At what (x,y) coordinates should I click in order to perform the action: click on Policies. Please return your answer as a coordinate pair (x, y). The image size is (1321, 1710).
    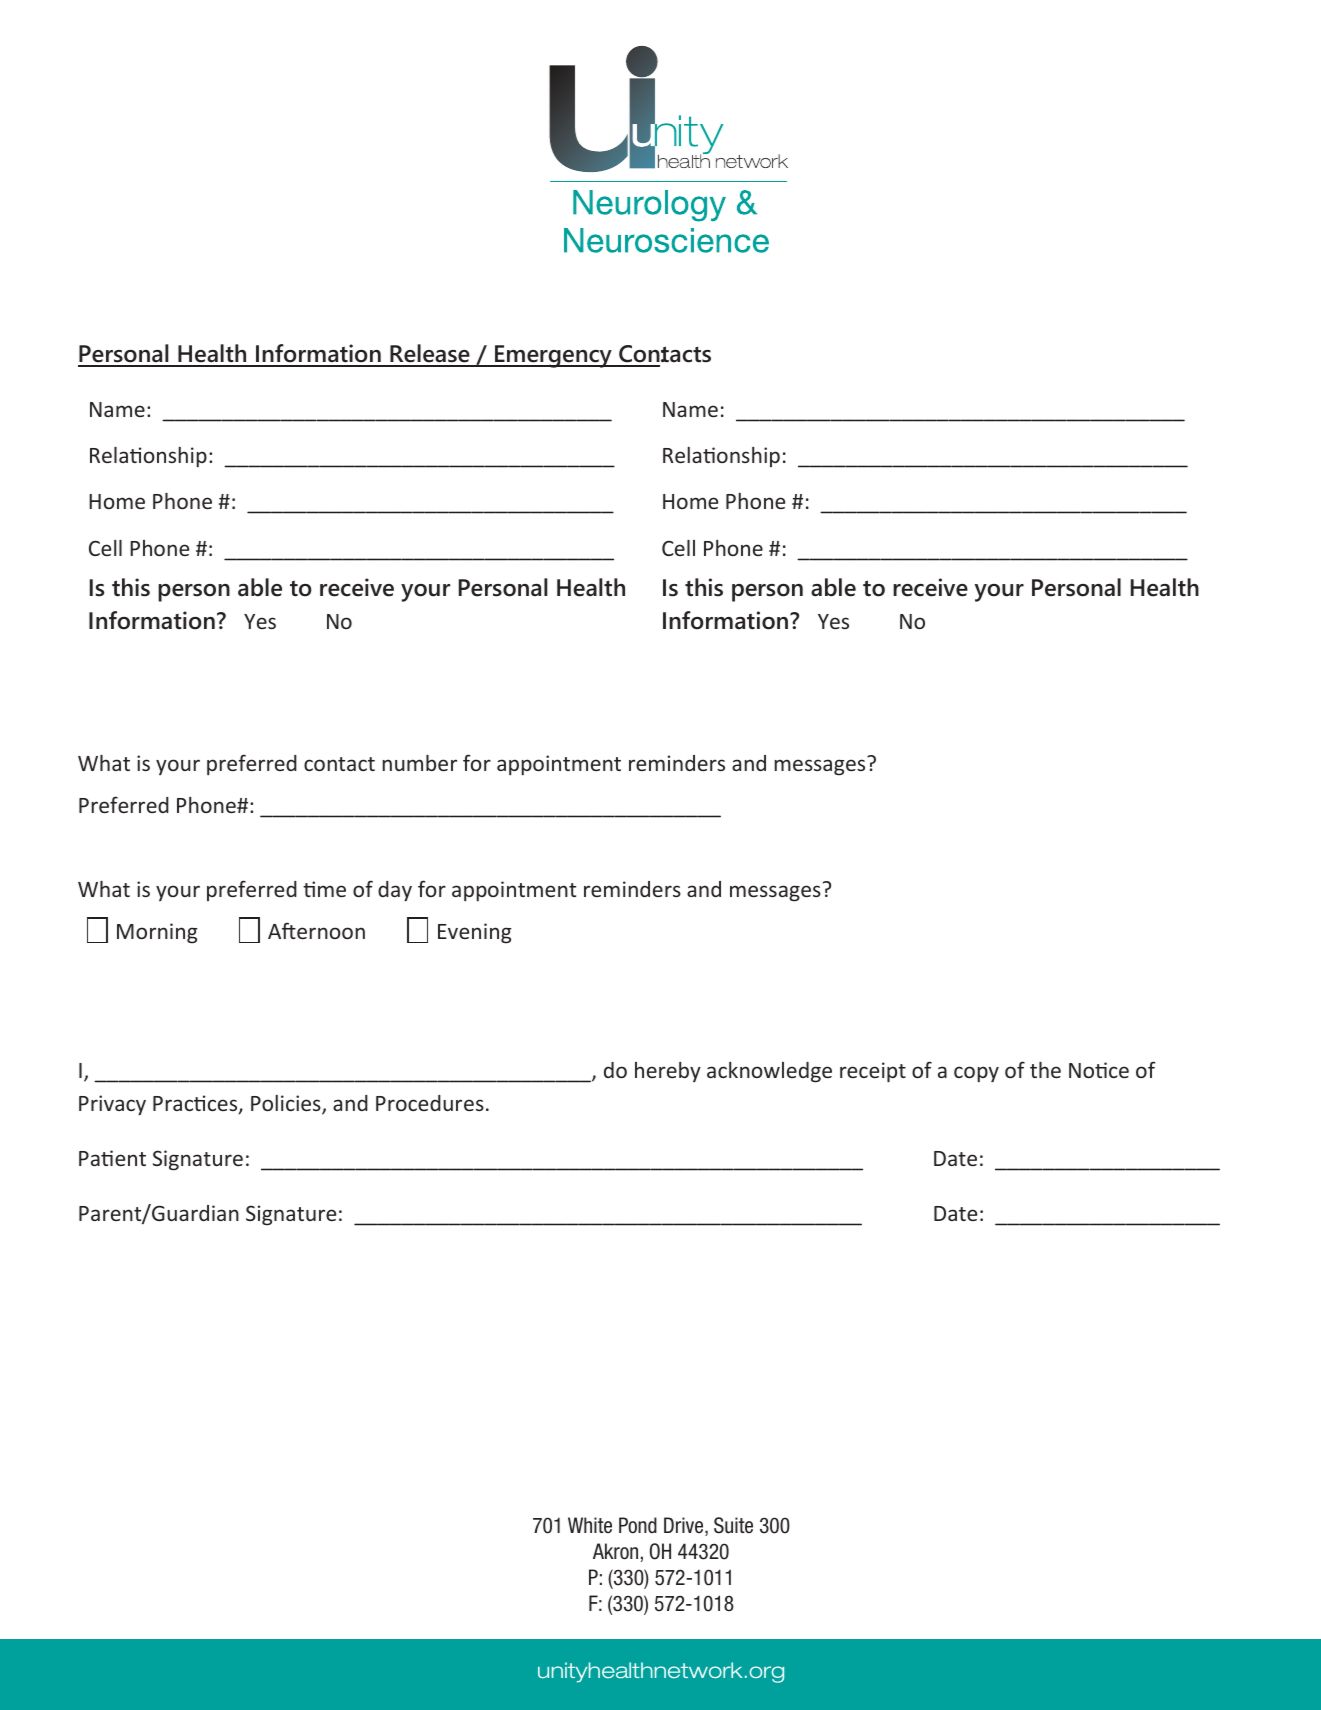
    Looking at the image, I should click on (287, 1105).
